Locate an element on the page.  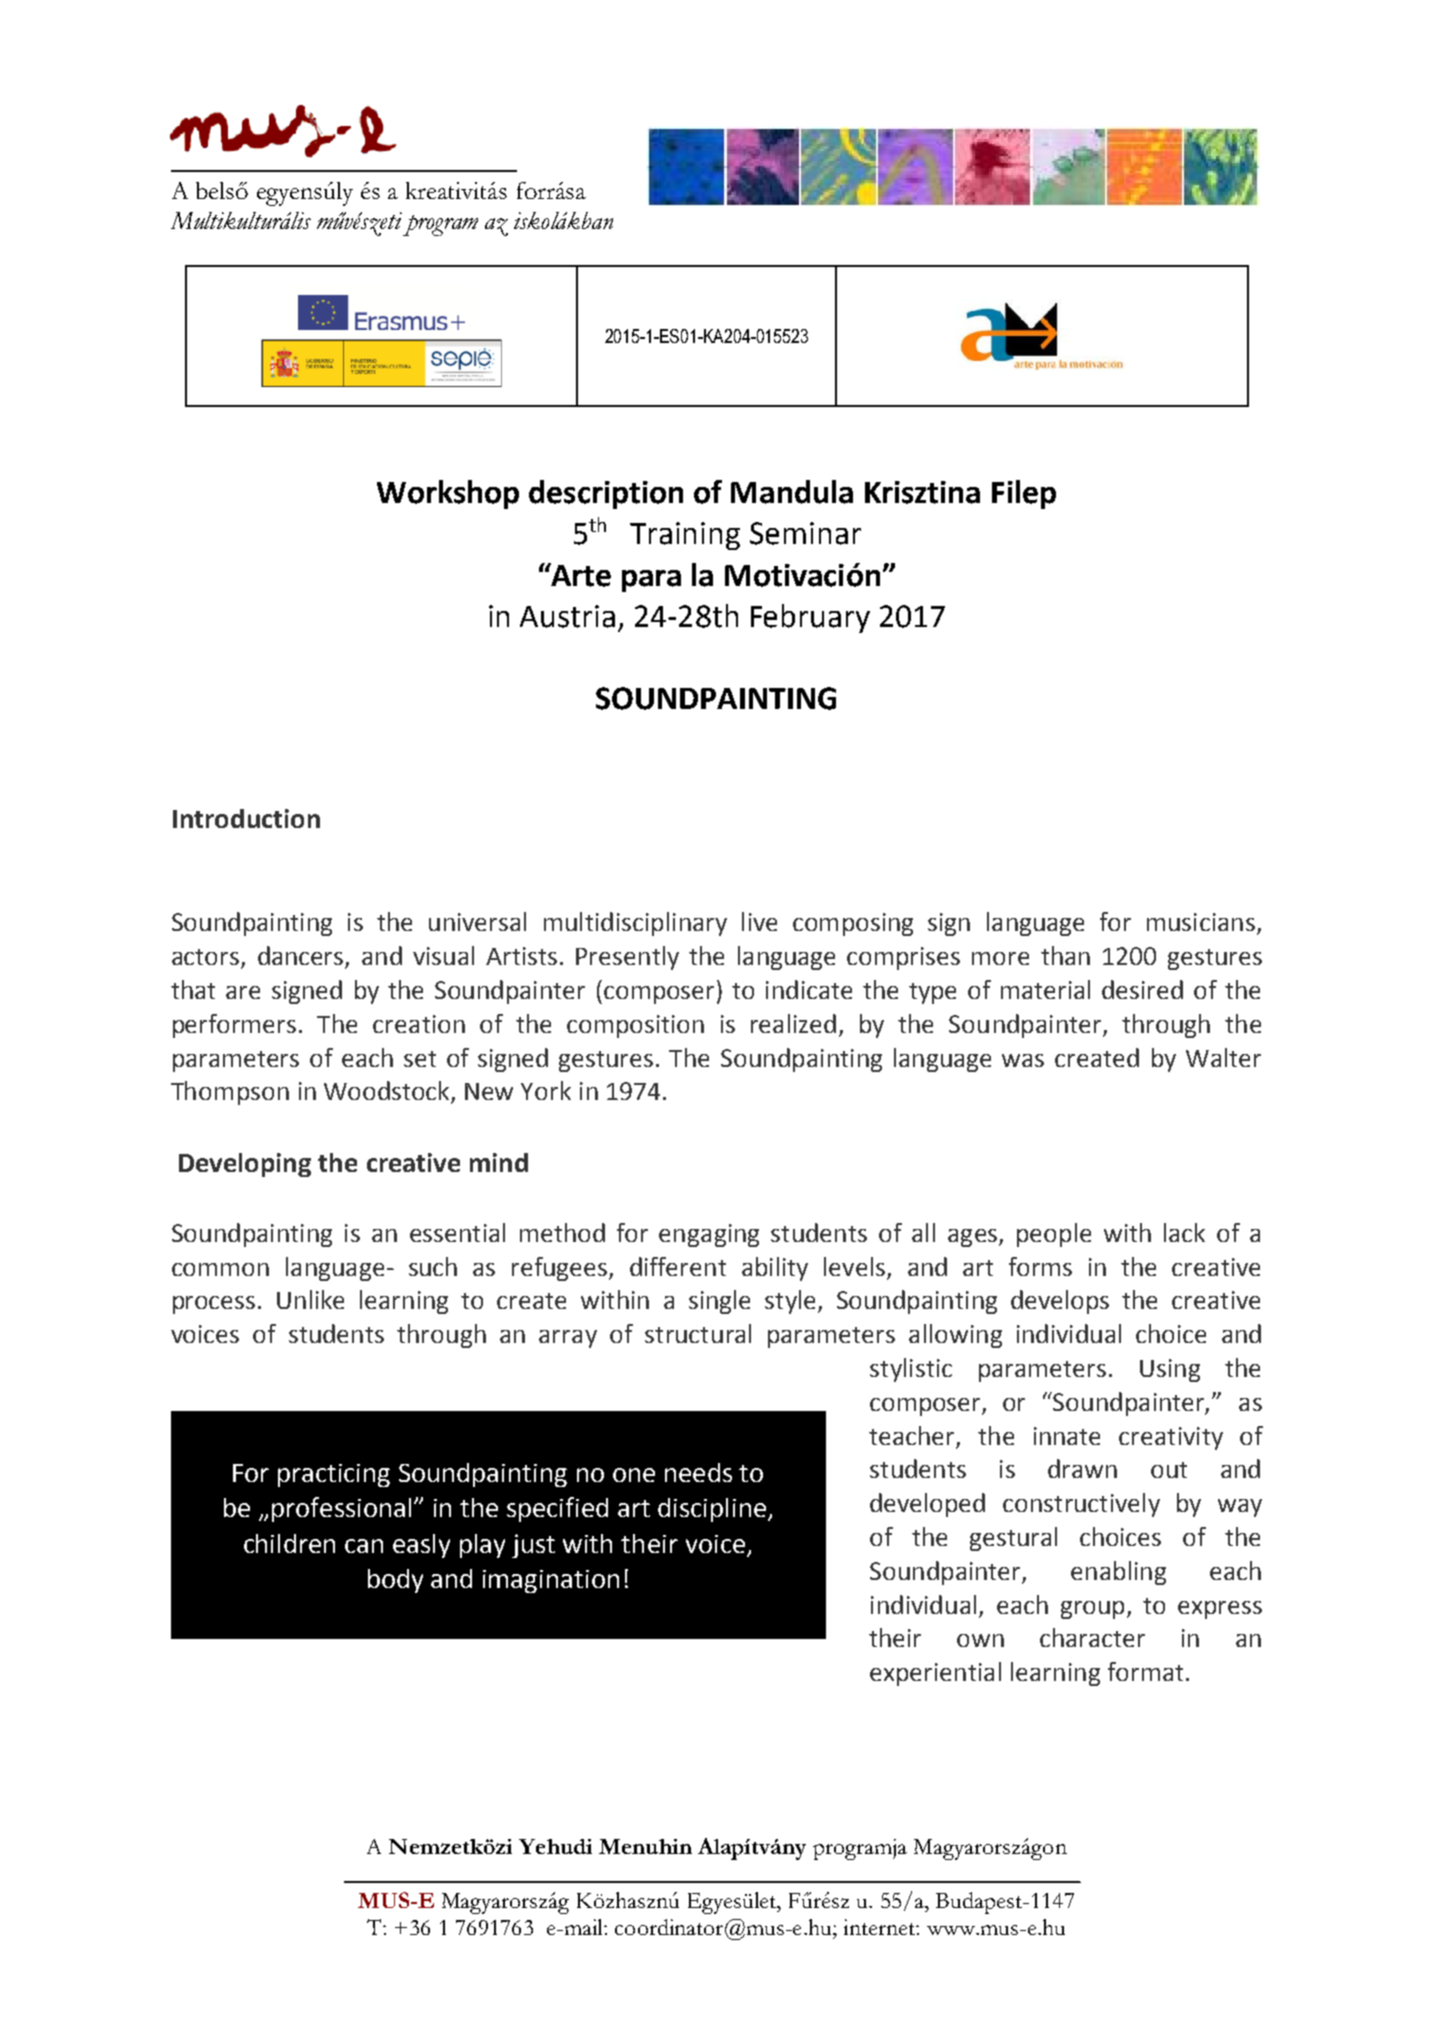
Seminar is located at coordinates (805, 533).
